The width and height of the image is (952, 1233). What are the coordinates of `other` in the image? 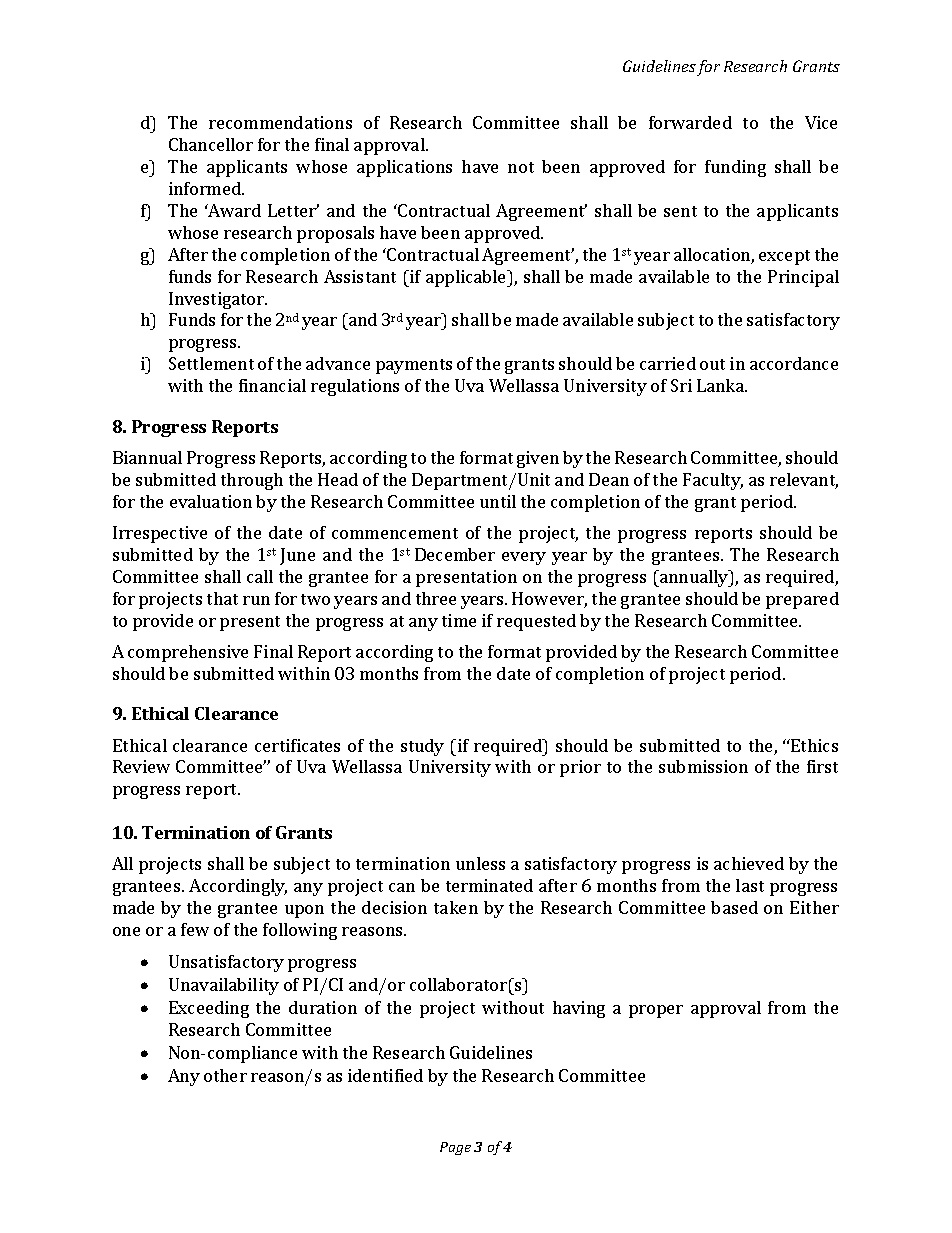 It's located at (225, 1075).
